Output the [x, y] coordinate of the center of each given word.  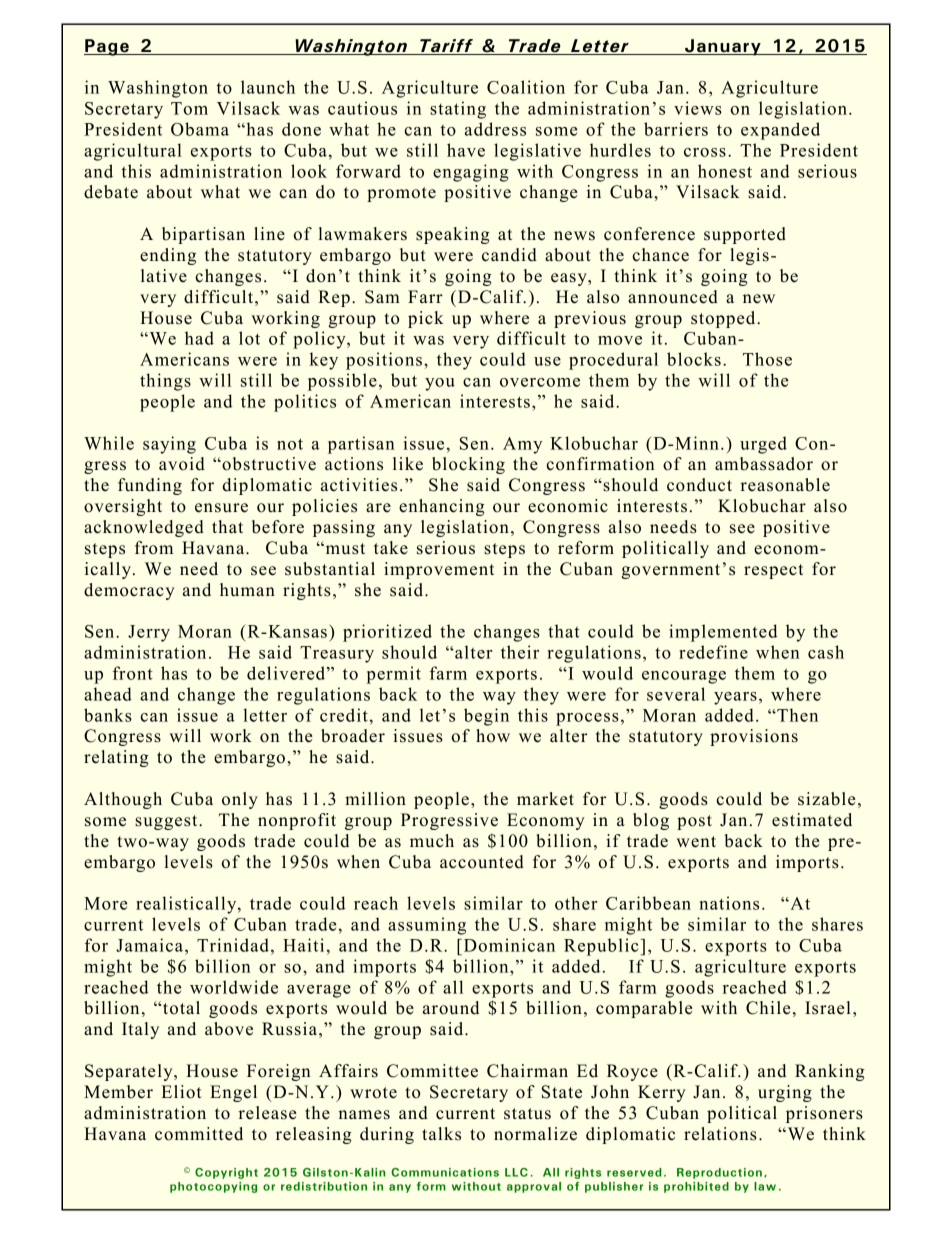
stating [458, 110]
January [723, 47]
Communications [445, 1172]
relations [720, 1134]
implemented [723, 633]
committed [199, 1134]
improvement [439, 570]
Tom [189, 108]
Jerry [149, 633]
